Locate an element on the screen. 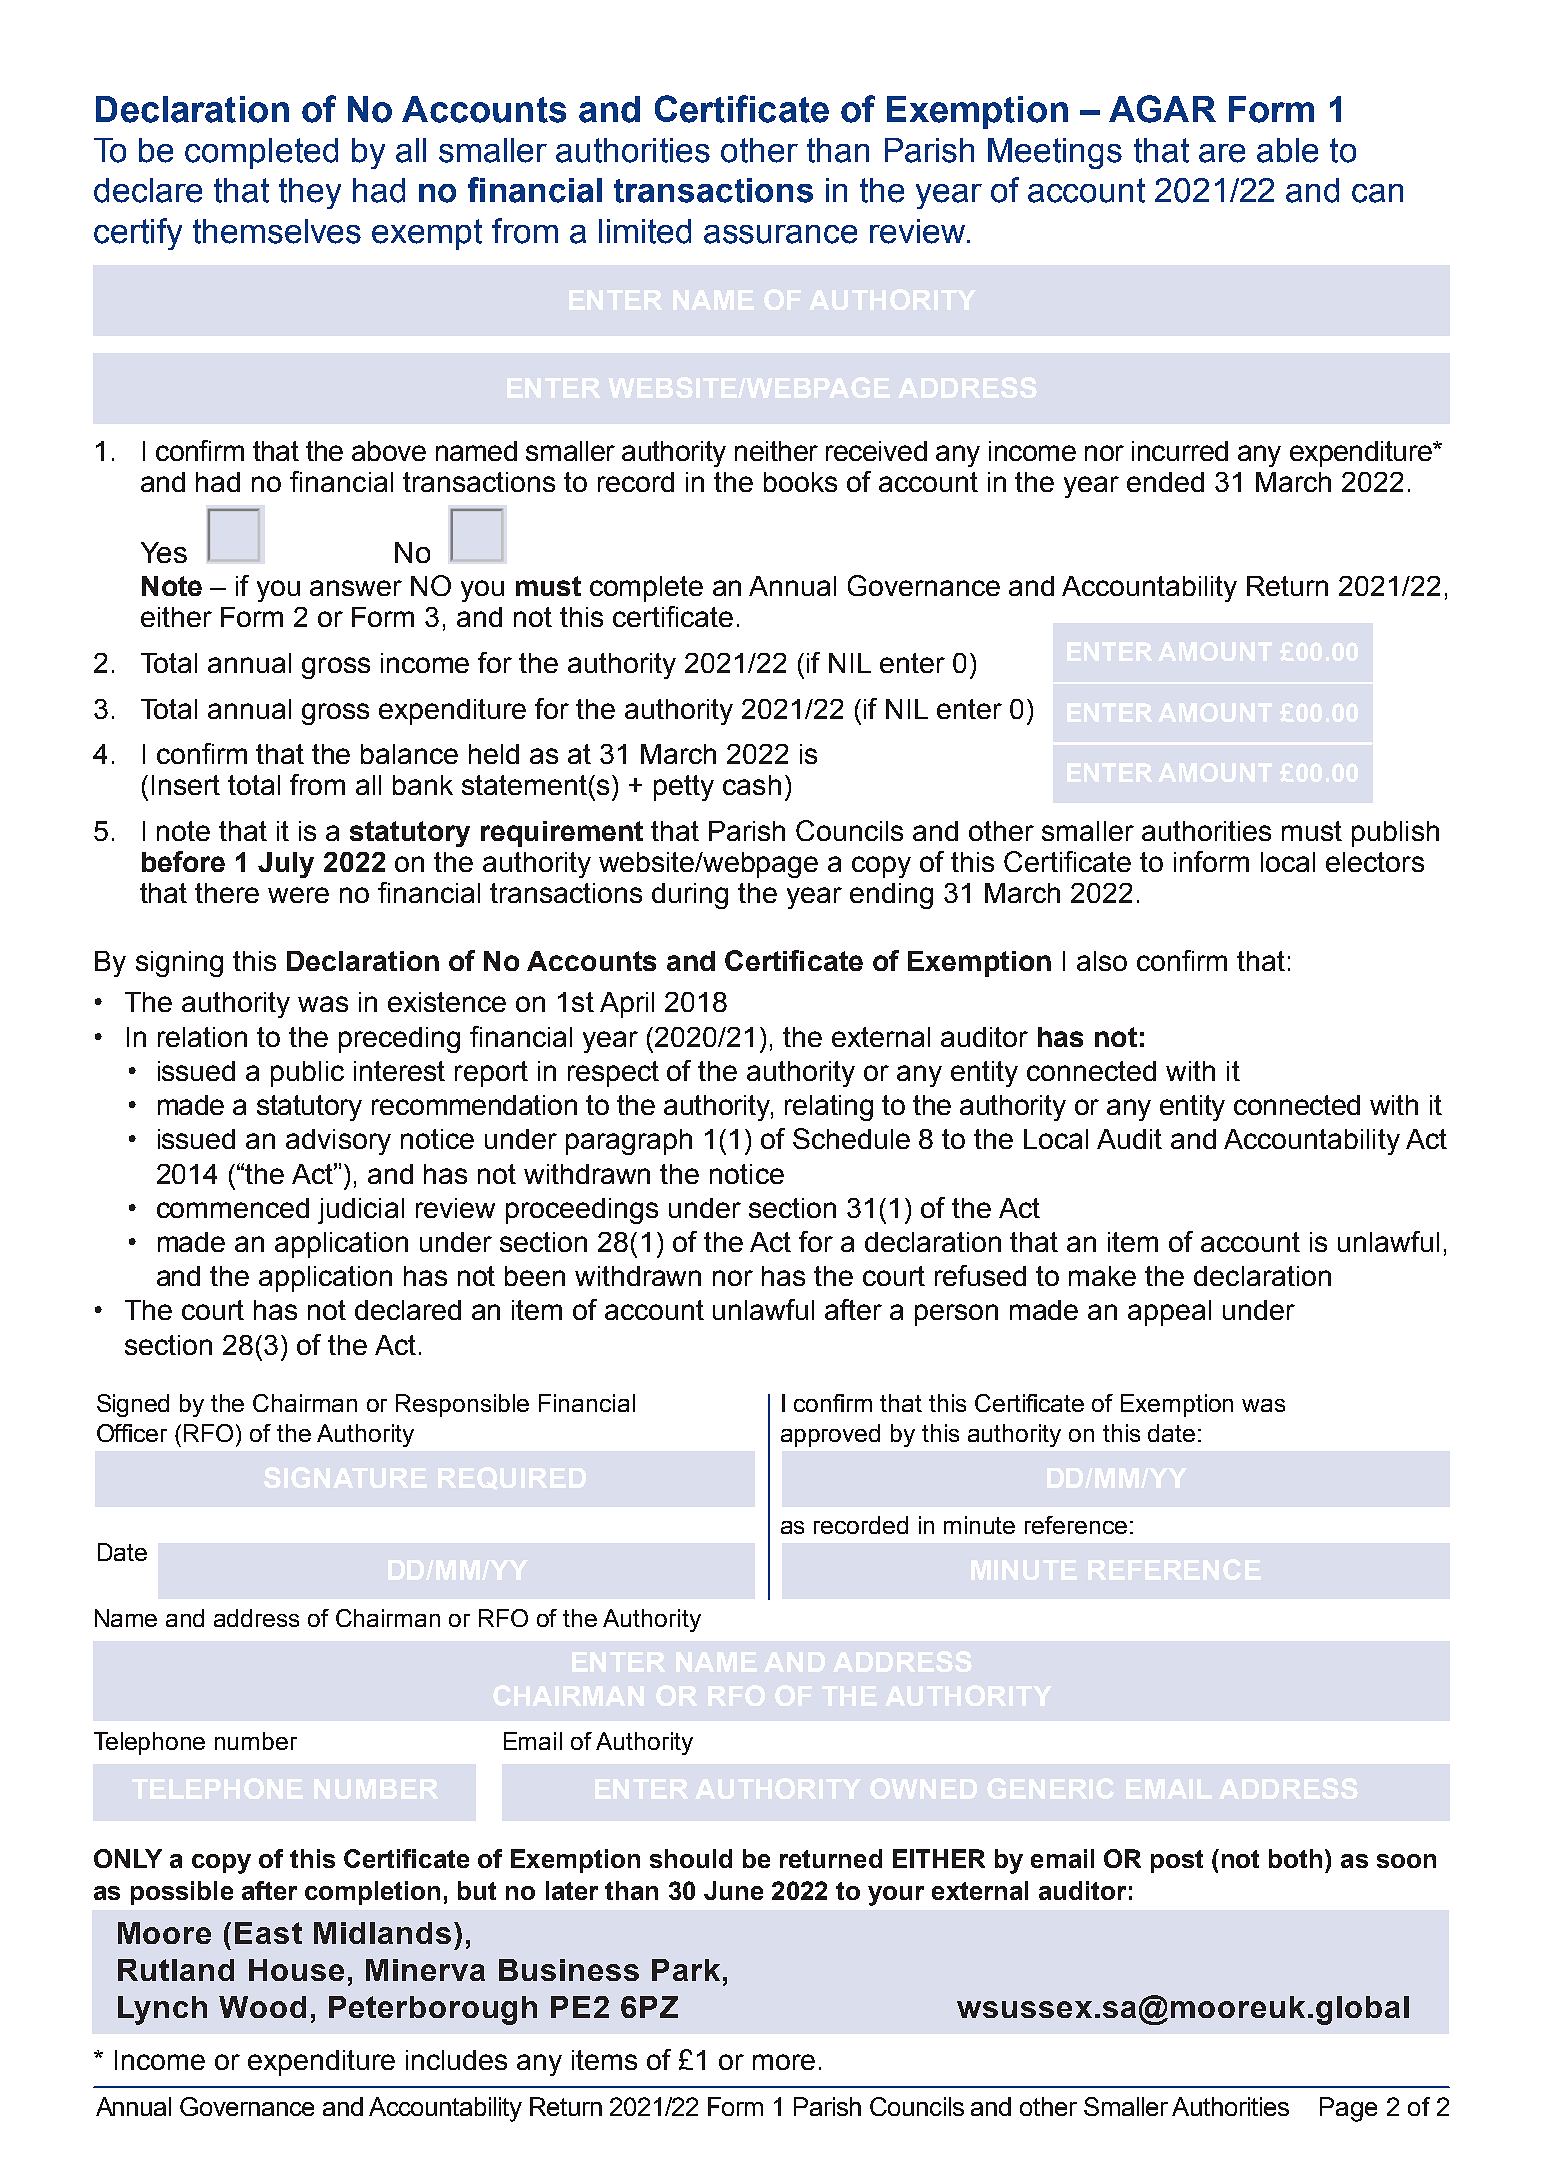 The height and width of the screenshot is (2182, 1543). Wood is located at coordinates (262, 2007).
